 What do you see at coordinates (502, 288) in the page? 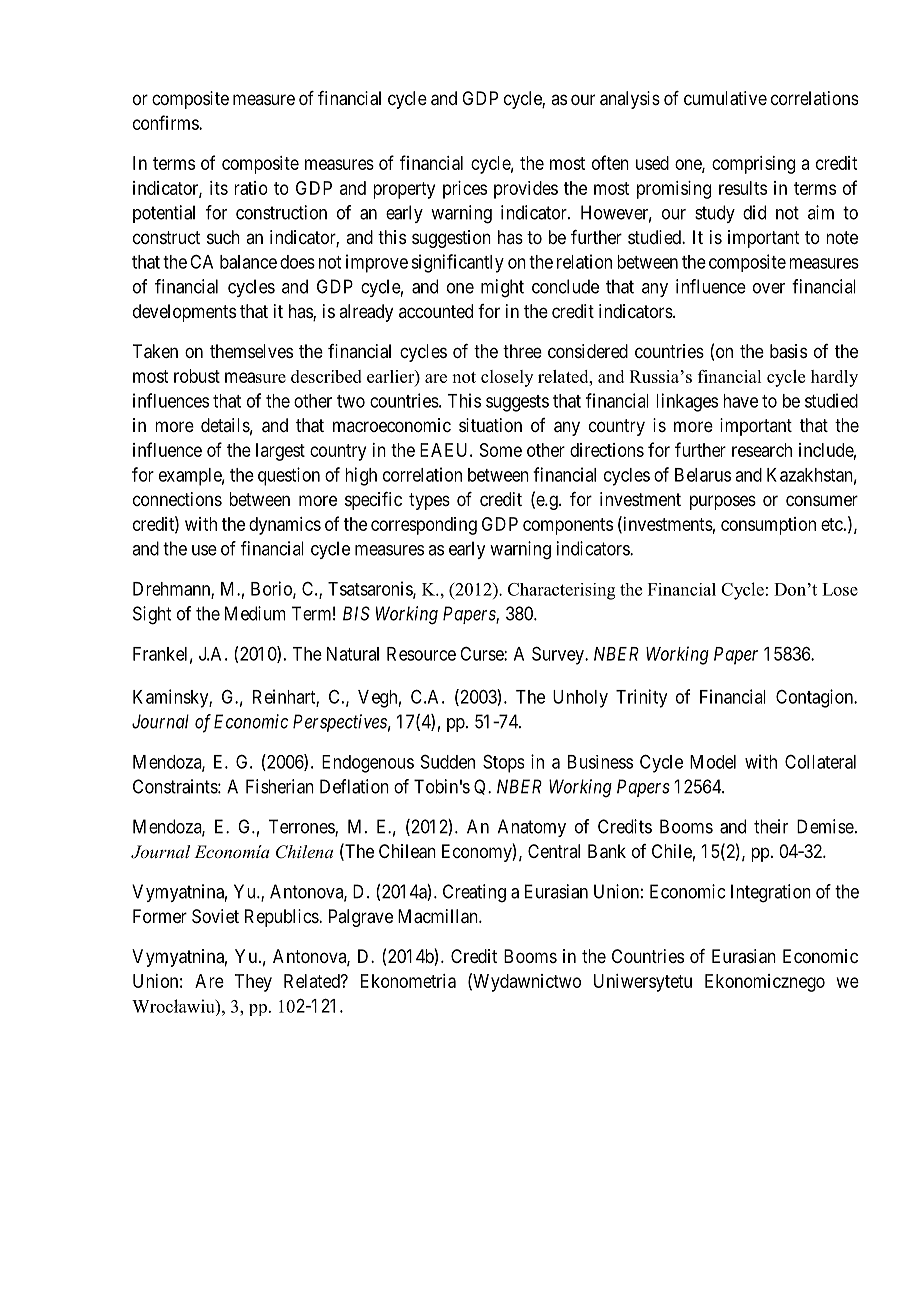
I see `might` at bounding box center [502, 288].
